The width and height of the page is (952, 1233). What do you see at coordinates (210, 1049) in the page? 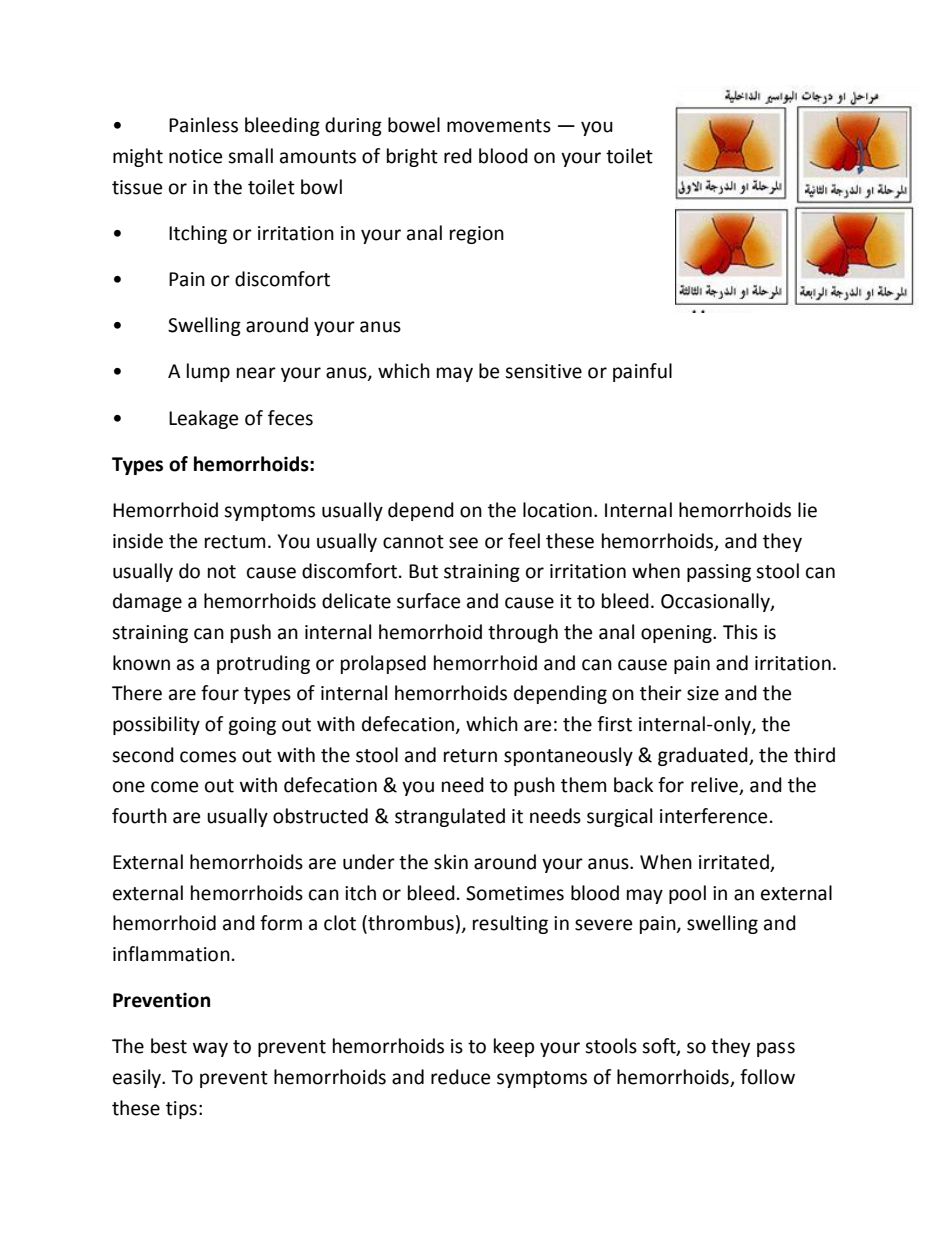
I see `way` at bounding box center [210, 1049].
